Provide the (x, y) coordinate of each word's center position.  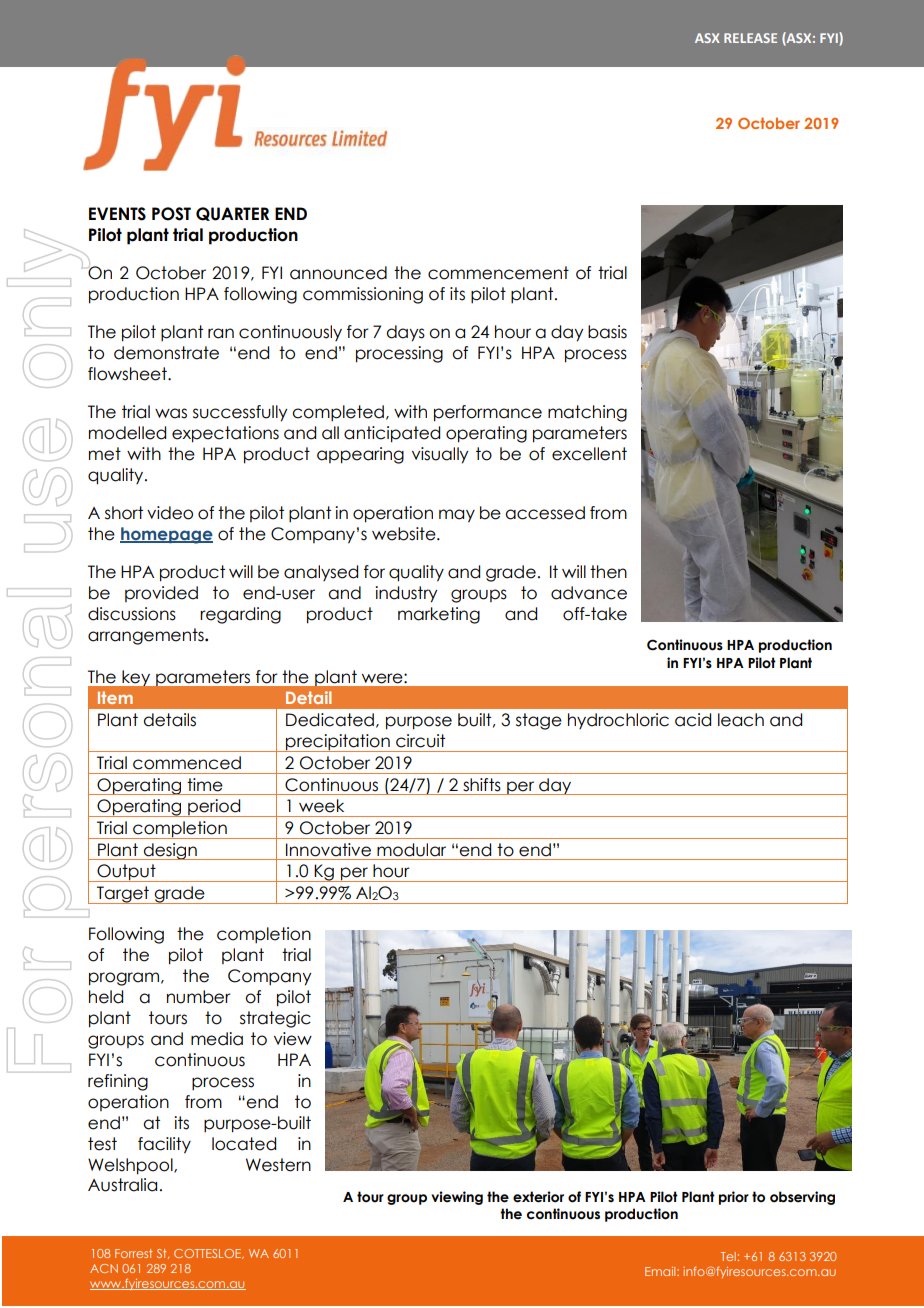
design (170, 851)
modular (411, 850)
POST (171, 214)
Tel (728, 1256)
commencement (498, 273)
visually (440, 455)
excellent (589, 454)
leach (741, 720)
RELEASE (750, 38)
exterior (538, 1197)
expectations (225, 434)
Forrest (133, 1253)
